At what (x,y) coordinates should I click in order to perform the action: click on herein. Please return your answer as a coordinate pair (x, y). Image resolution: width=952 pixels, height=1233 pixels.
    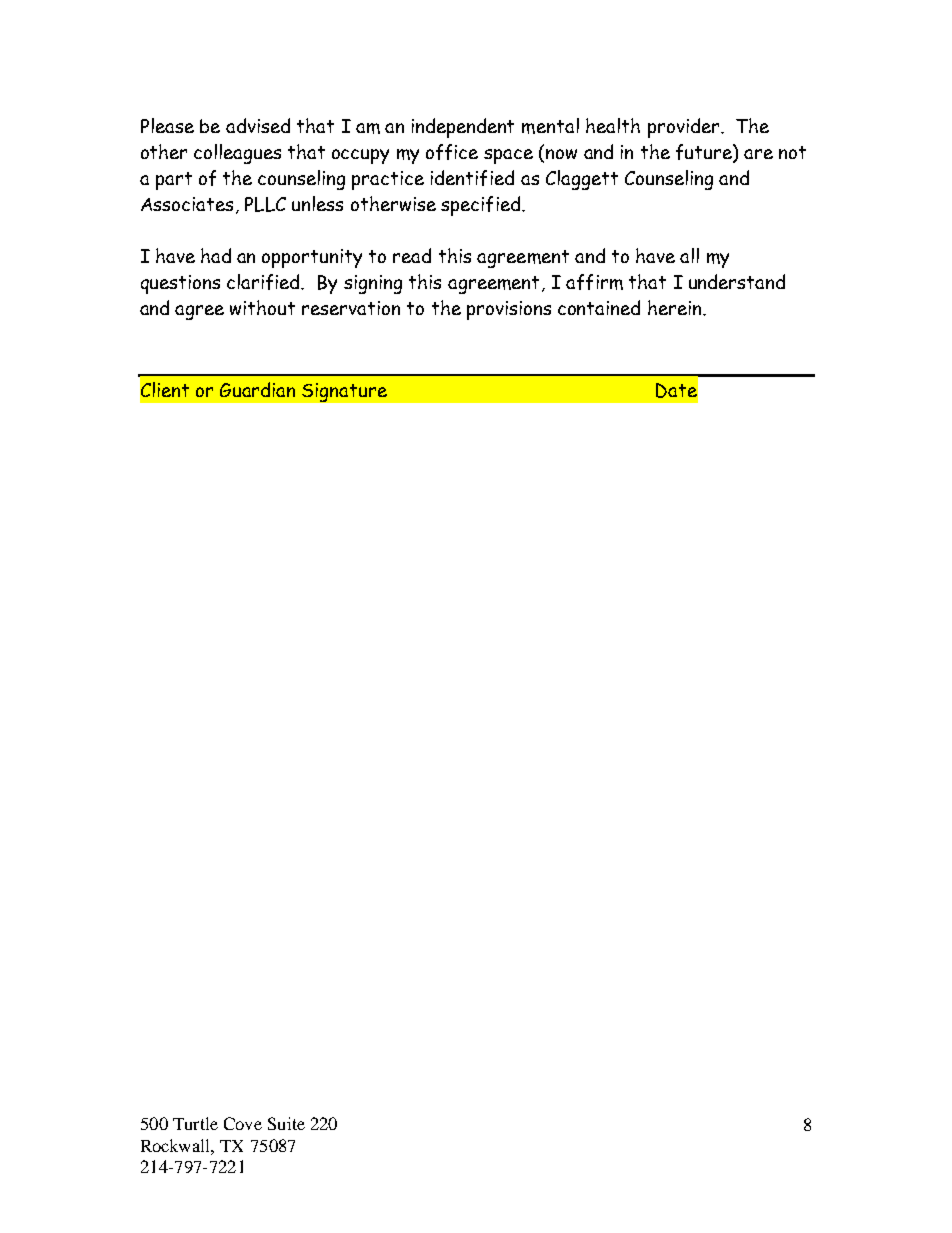
    Looking at the image, I should click on (676, 307).
